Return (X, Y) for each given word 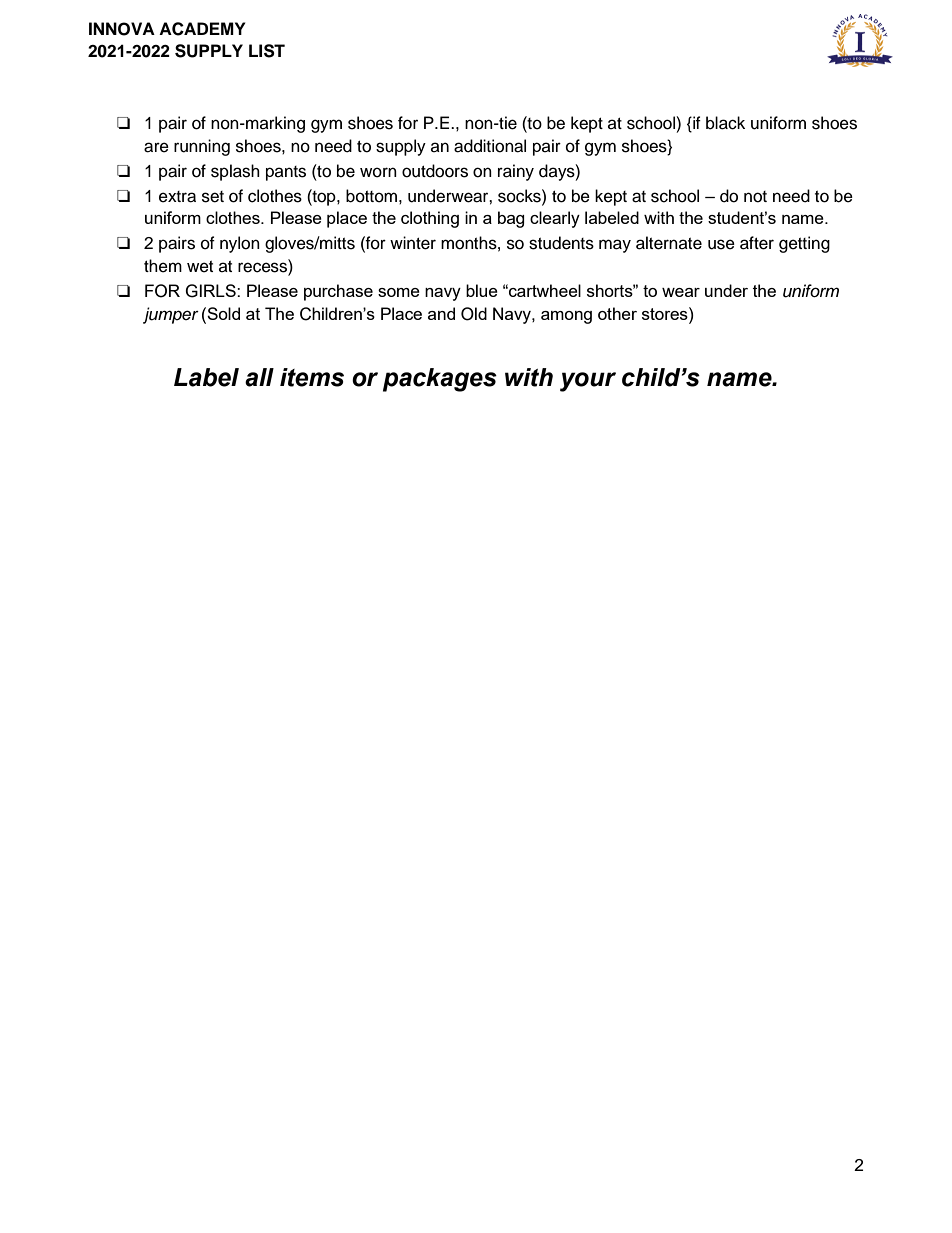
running (202, 147)
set (213, 197)
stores (666, 313)
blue (482, 290)
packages (440, 380)
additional (490, 146)
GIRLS (211, 291)
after (757, 243)
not (755, 197)
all (259, 377)
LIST (267, 51)
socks (520, 196)
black (725, 123)
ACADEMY (202, 29)
